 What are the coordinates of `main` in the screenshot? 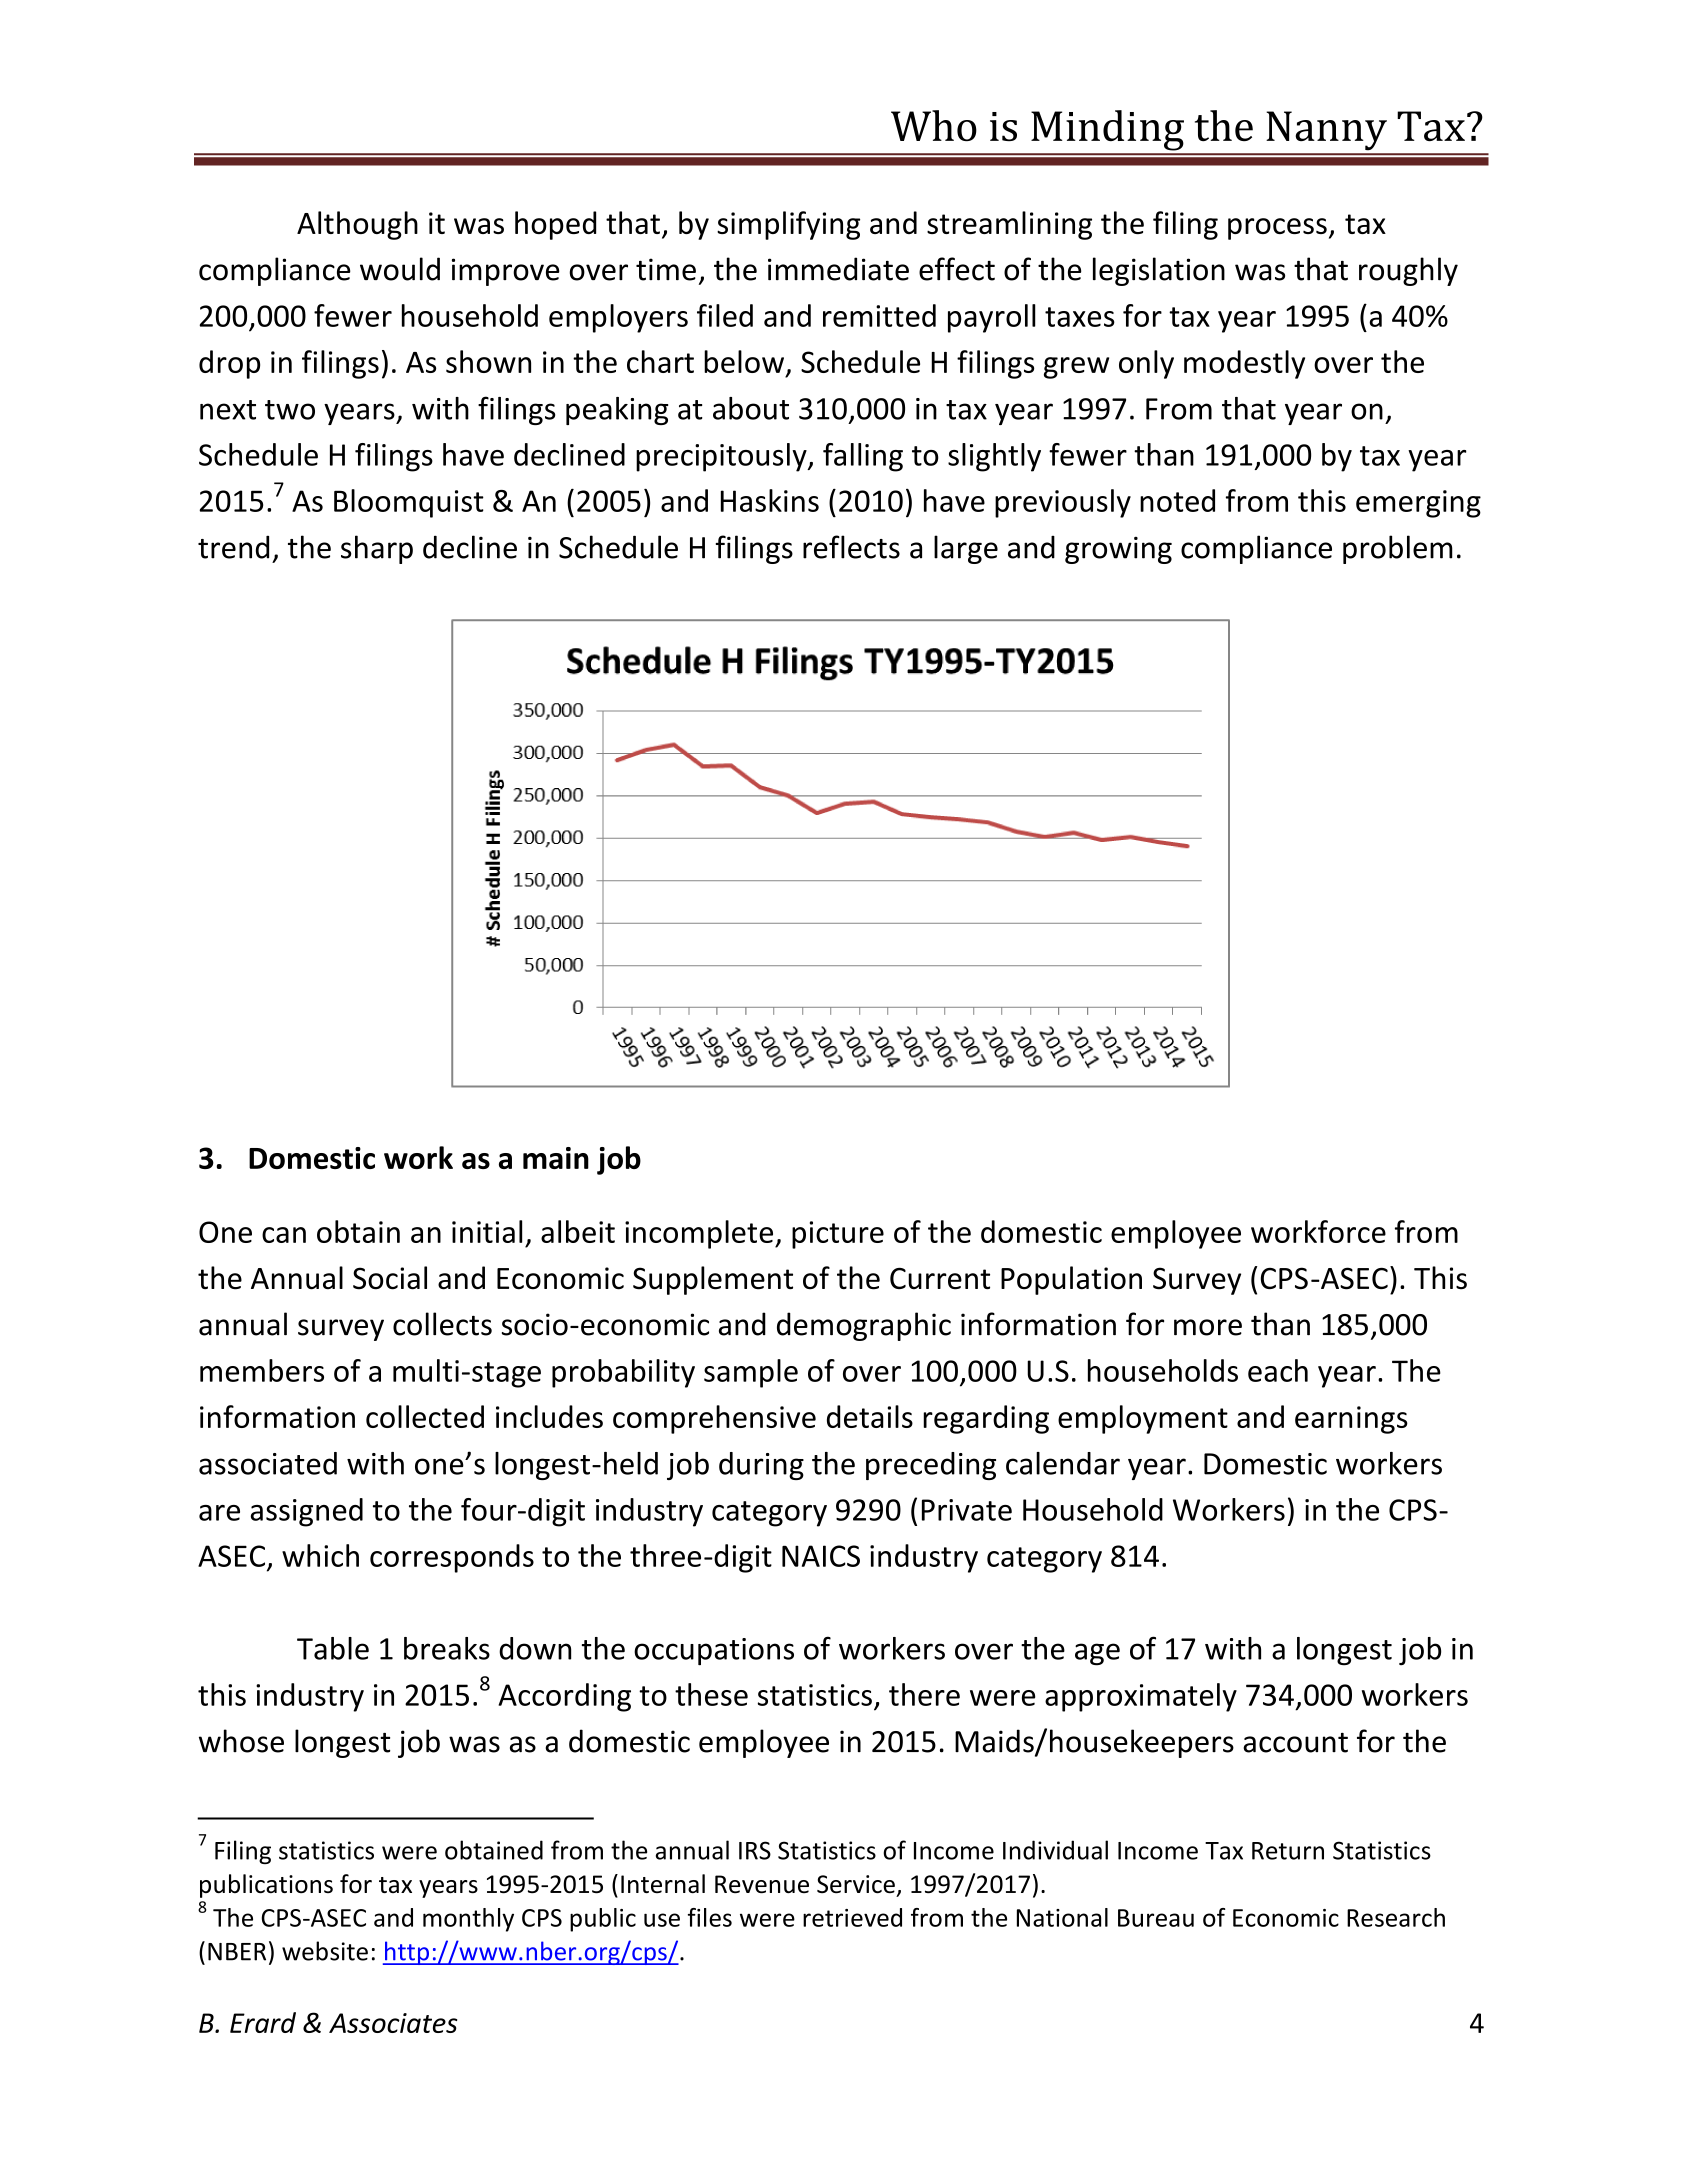 It's located at (556, 1158).
